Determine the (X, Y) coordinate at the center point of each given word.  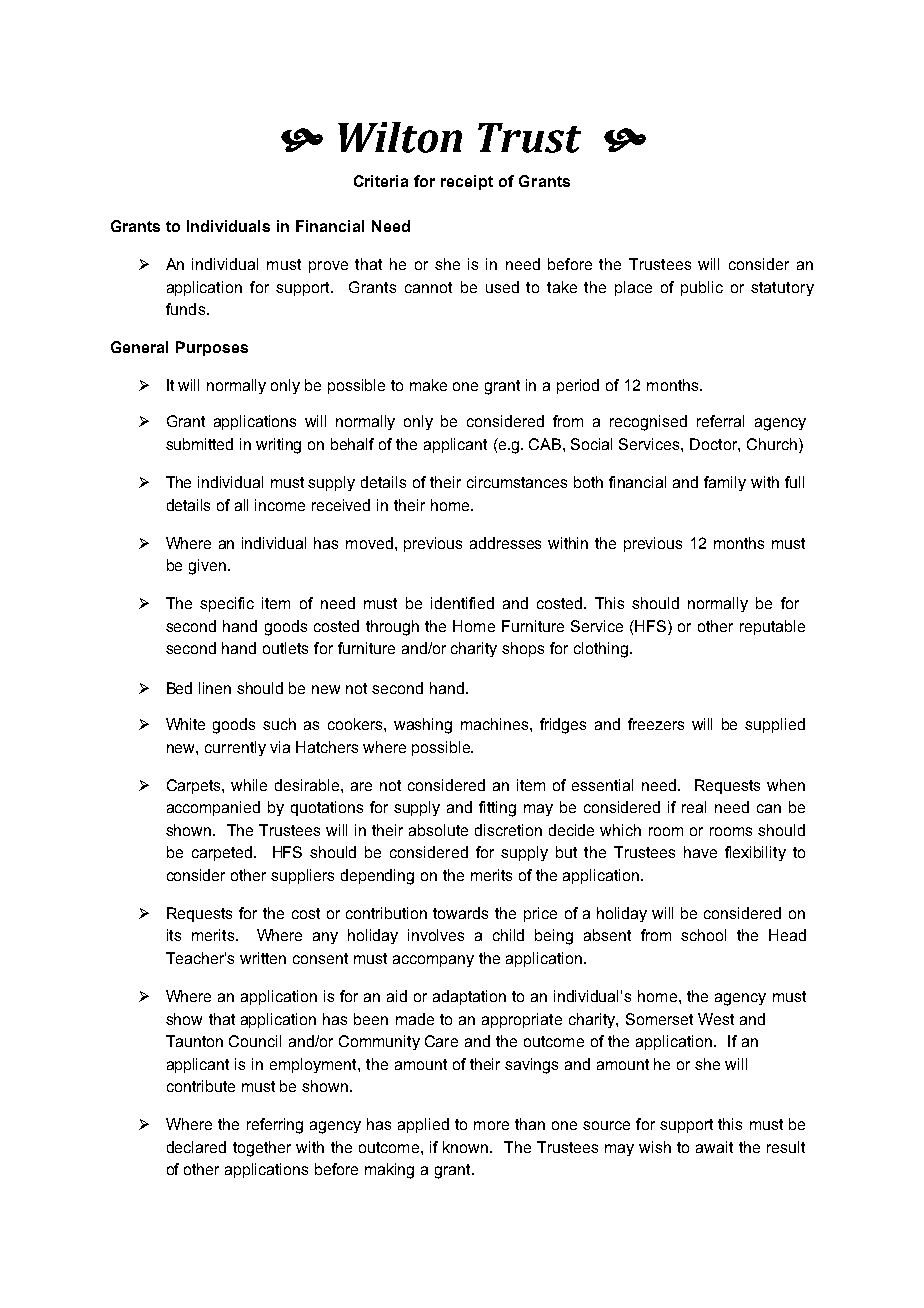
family (725, 483)
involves (436, 935)
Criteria (381, 181)
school (703, 935)
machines (496, 724)
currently (235, 748)
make (428, 385)
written (263, 958)
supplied (775, 725)
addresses (505, 543)
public (702, 288)
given (207, 567)
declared (196, 1147)
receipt (467, 182)
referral (720, 421)
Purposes (212, 348)
